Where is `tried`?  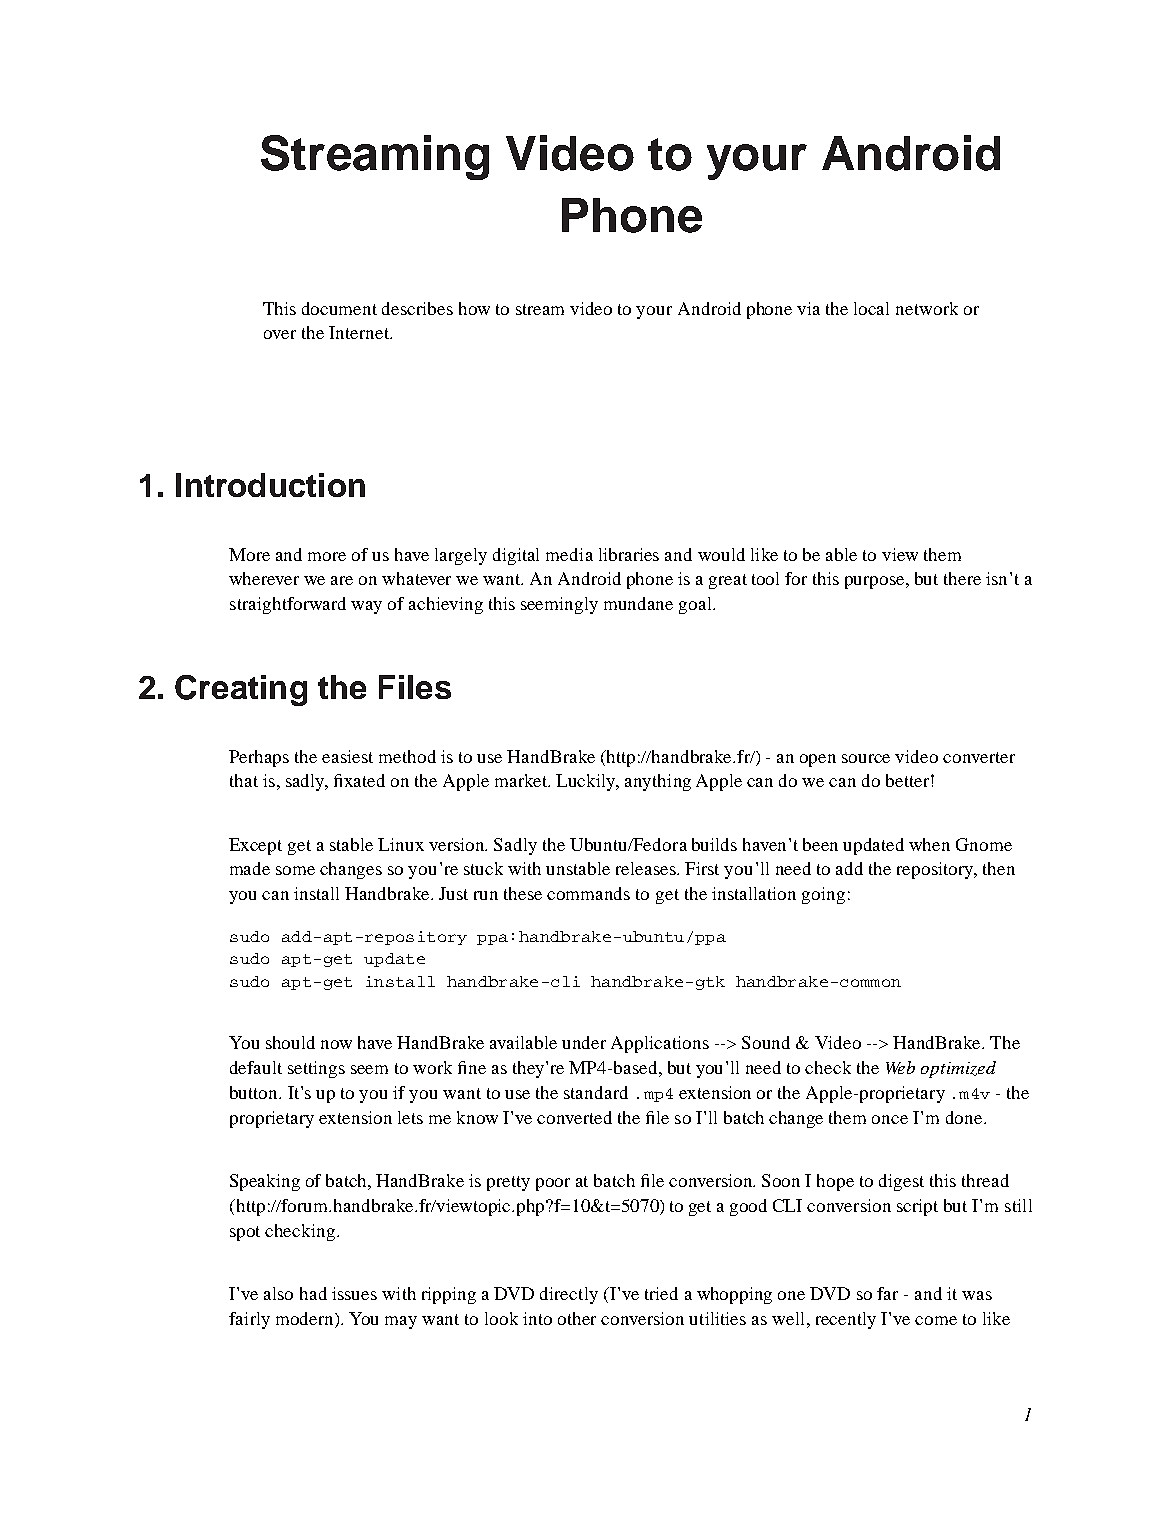 tried is located at coordinates (661, 1293).
